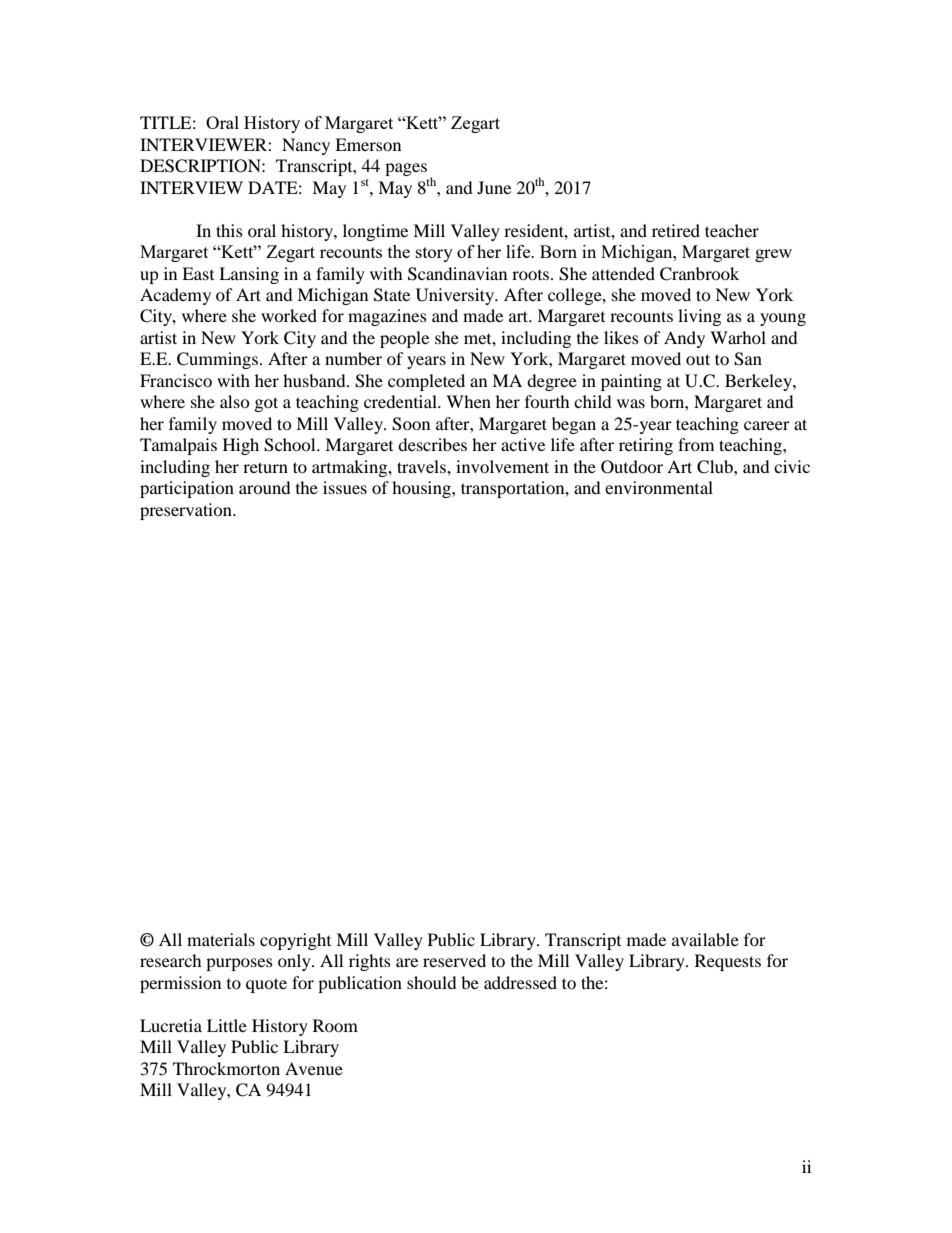 This screenshot has height=1233, width=952. What do you see at coordinates (241, 446) in the screenshot?
I see `High` at bounding box center [241, 446].
